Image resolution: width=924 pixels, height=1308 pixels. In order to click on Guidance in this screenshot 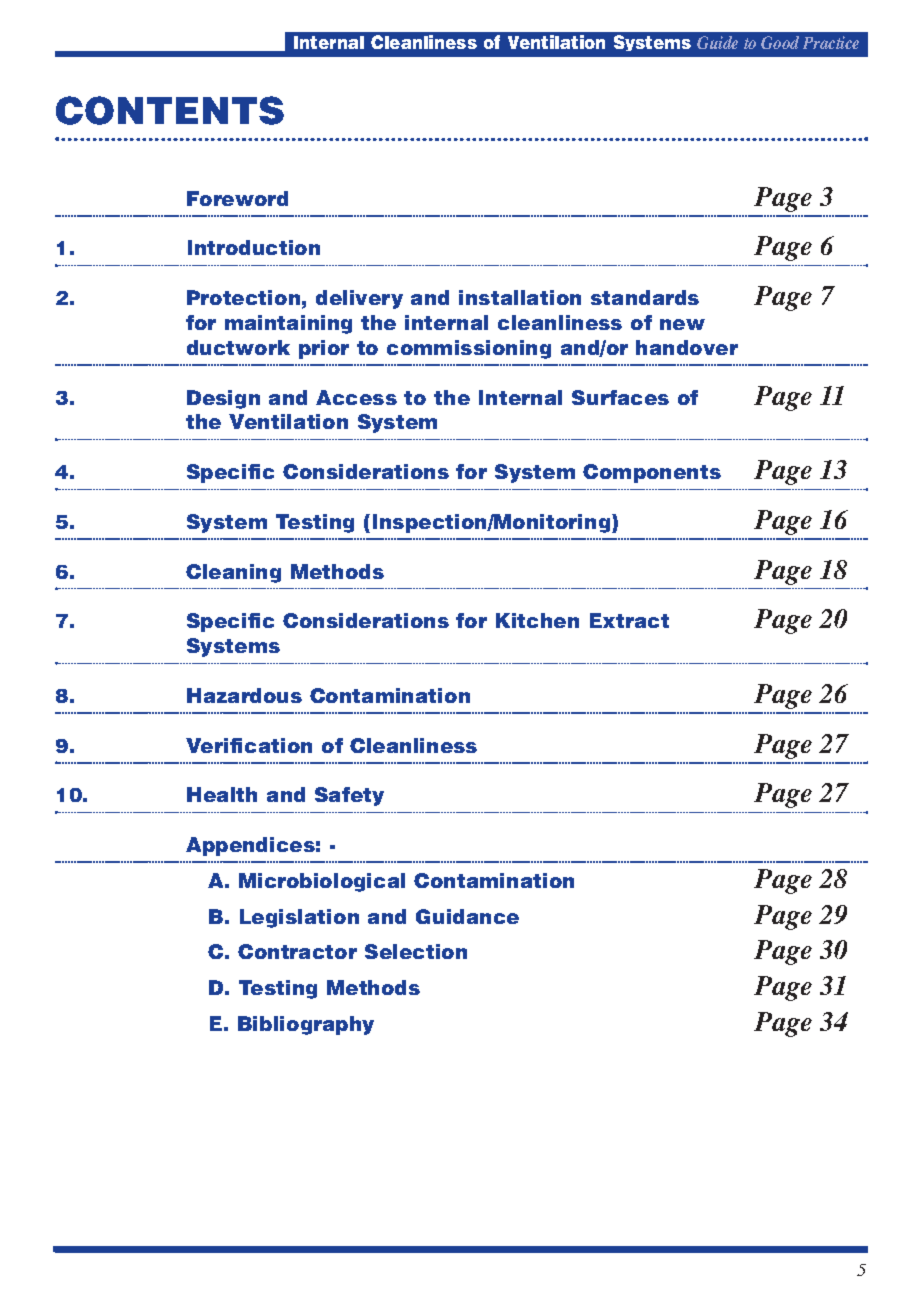, I will do `click(467, 916)`.
